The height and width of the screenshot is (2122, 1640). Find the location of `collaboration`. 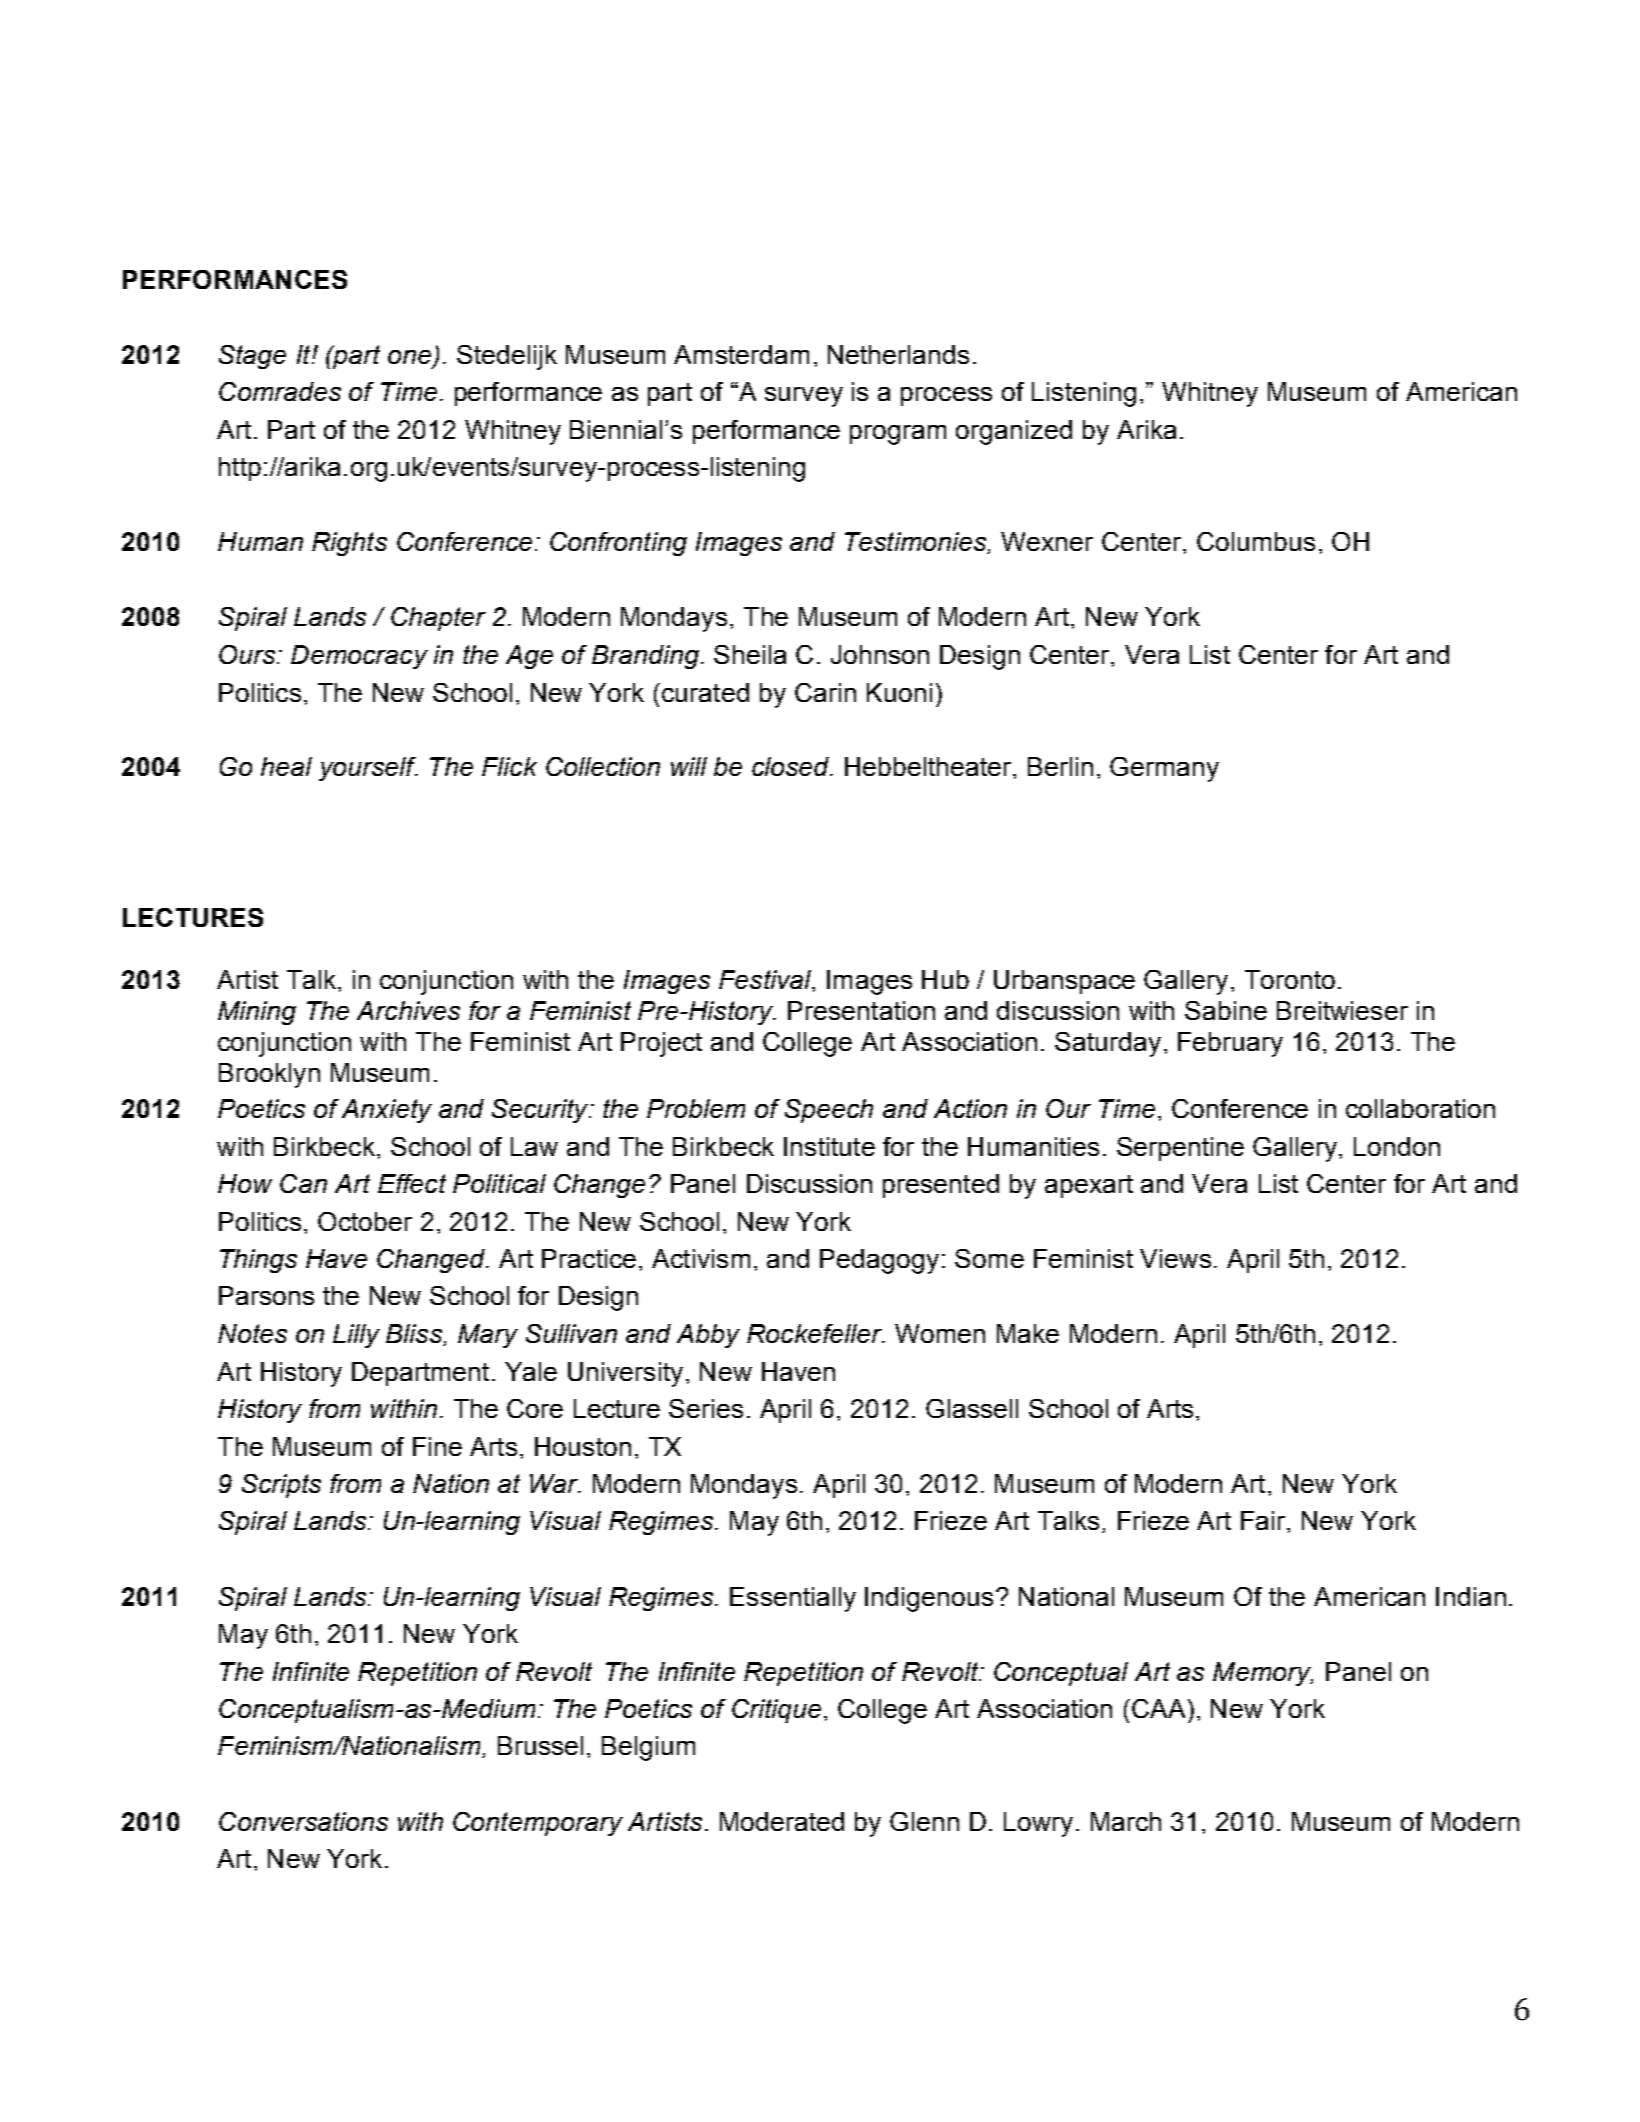

collaboration is located at coordinates (1420, 1108).
